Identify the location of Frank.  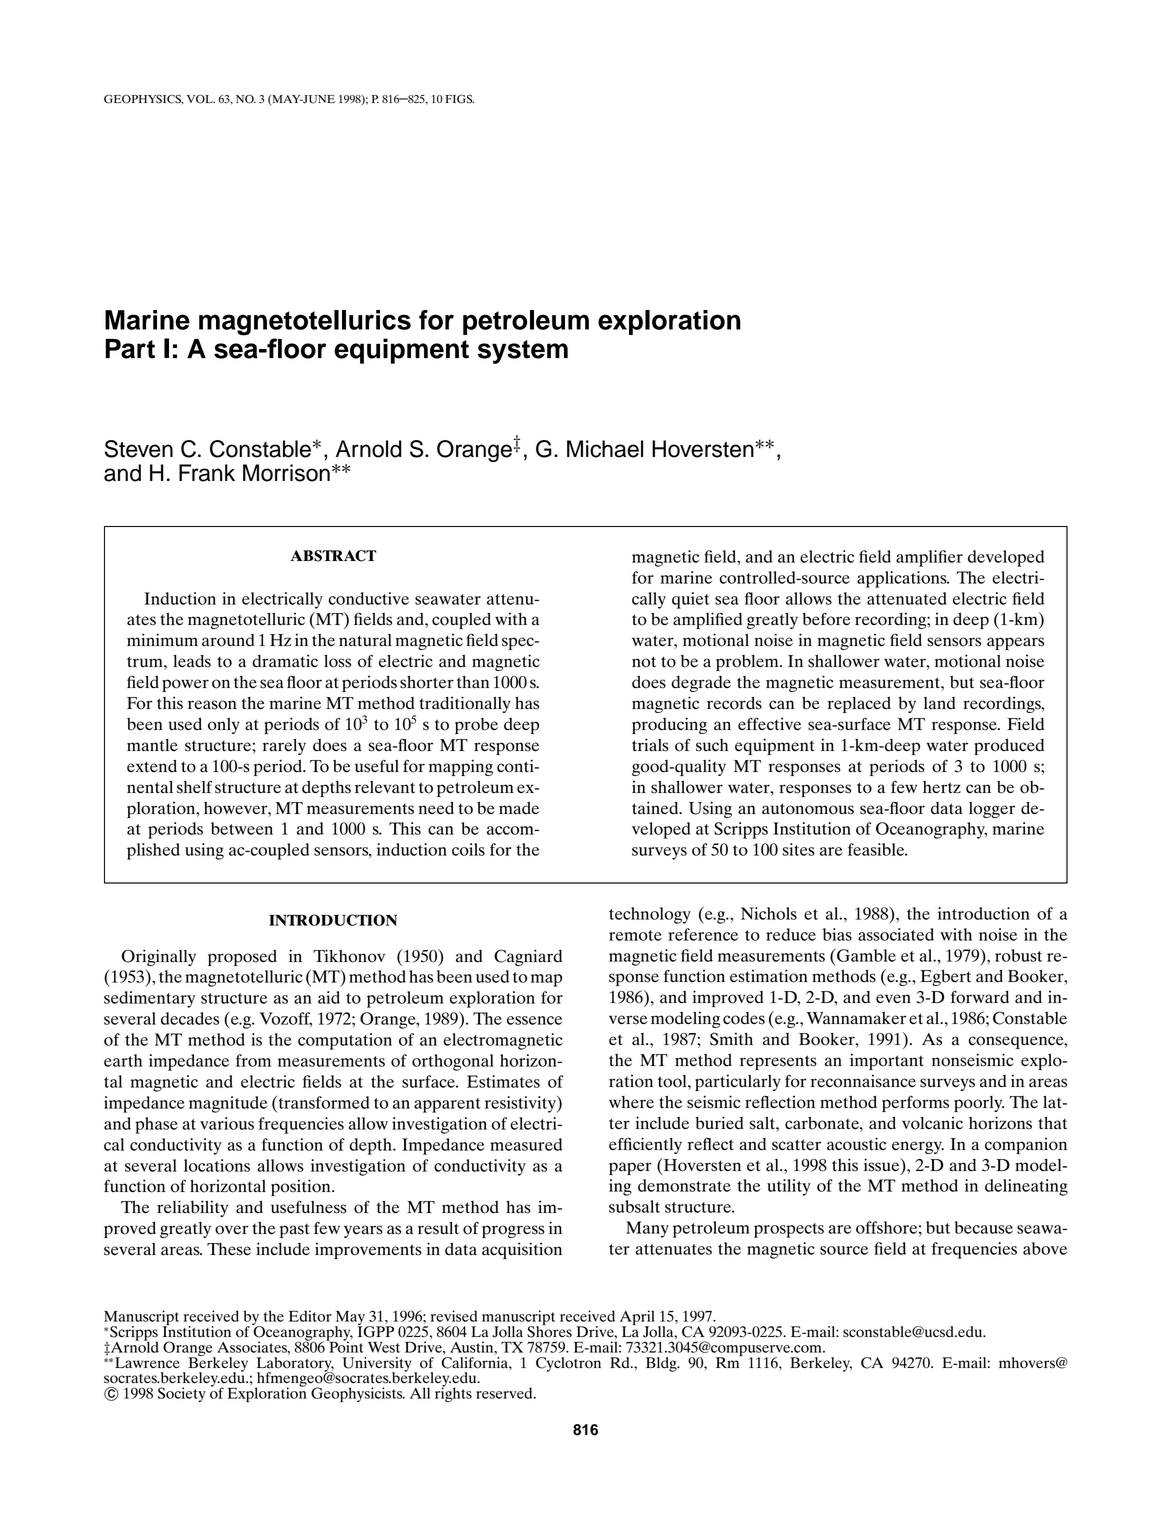
(207, 473).
